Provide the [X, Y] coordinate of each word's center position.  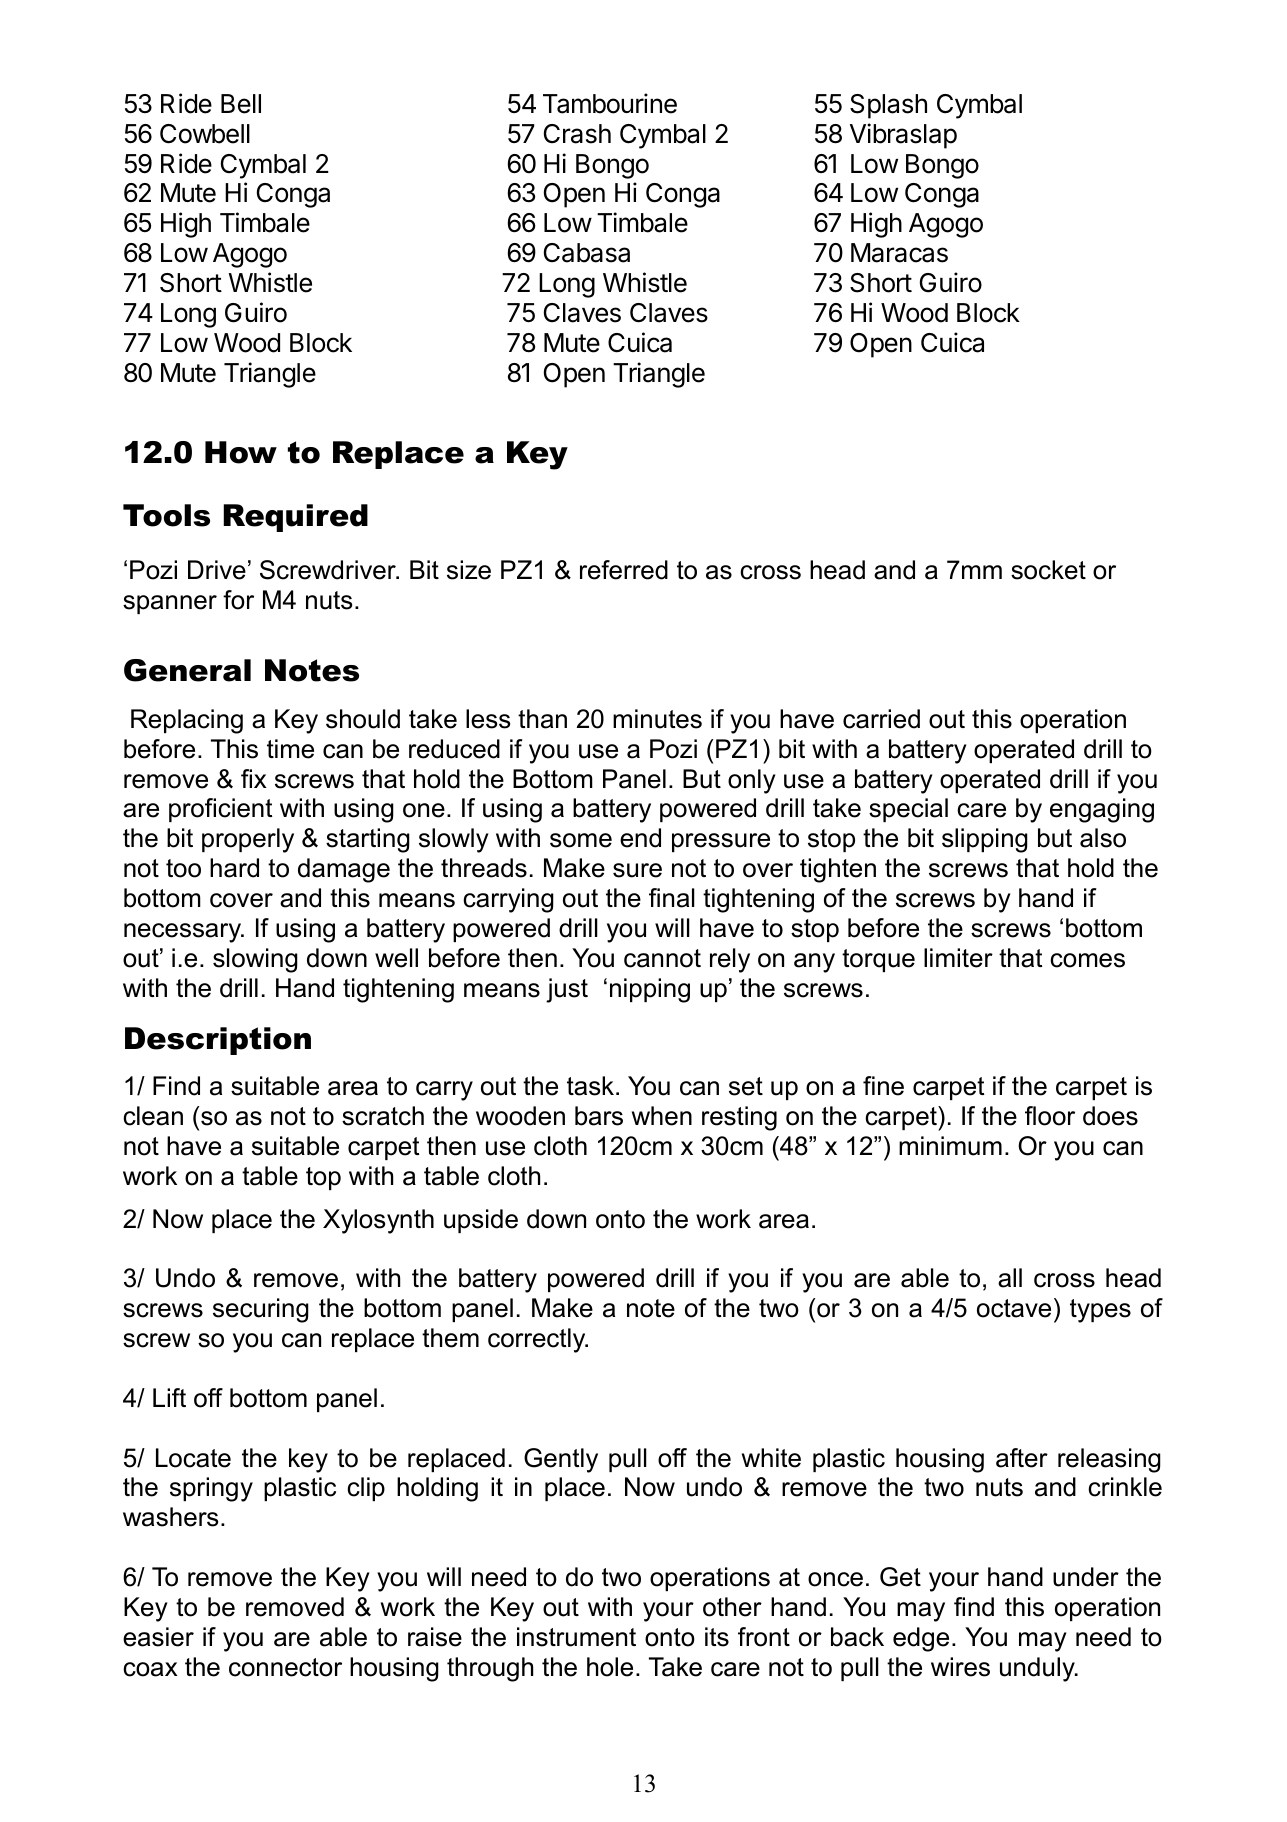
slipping [985, 840]
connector [285, 1667]
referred [624, 570]
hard [234, 868]
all [1010, 1278]
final [672, 898]
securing [261, 1310]
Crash [577, 134]
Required [295, 518]
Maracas [899, 253]
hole [610, 1667]
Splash [888, 106]
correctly [538, 1340]
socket [1048, 570]
